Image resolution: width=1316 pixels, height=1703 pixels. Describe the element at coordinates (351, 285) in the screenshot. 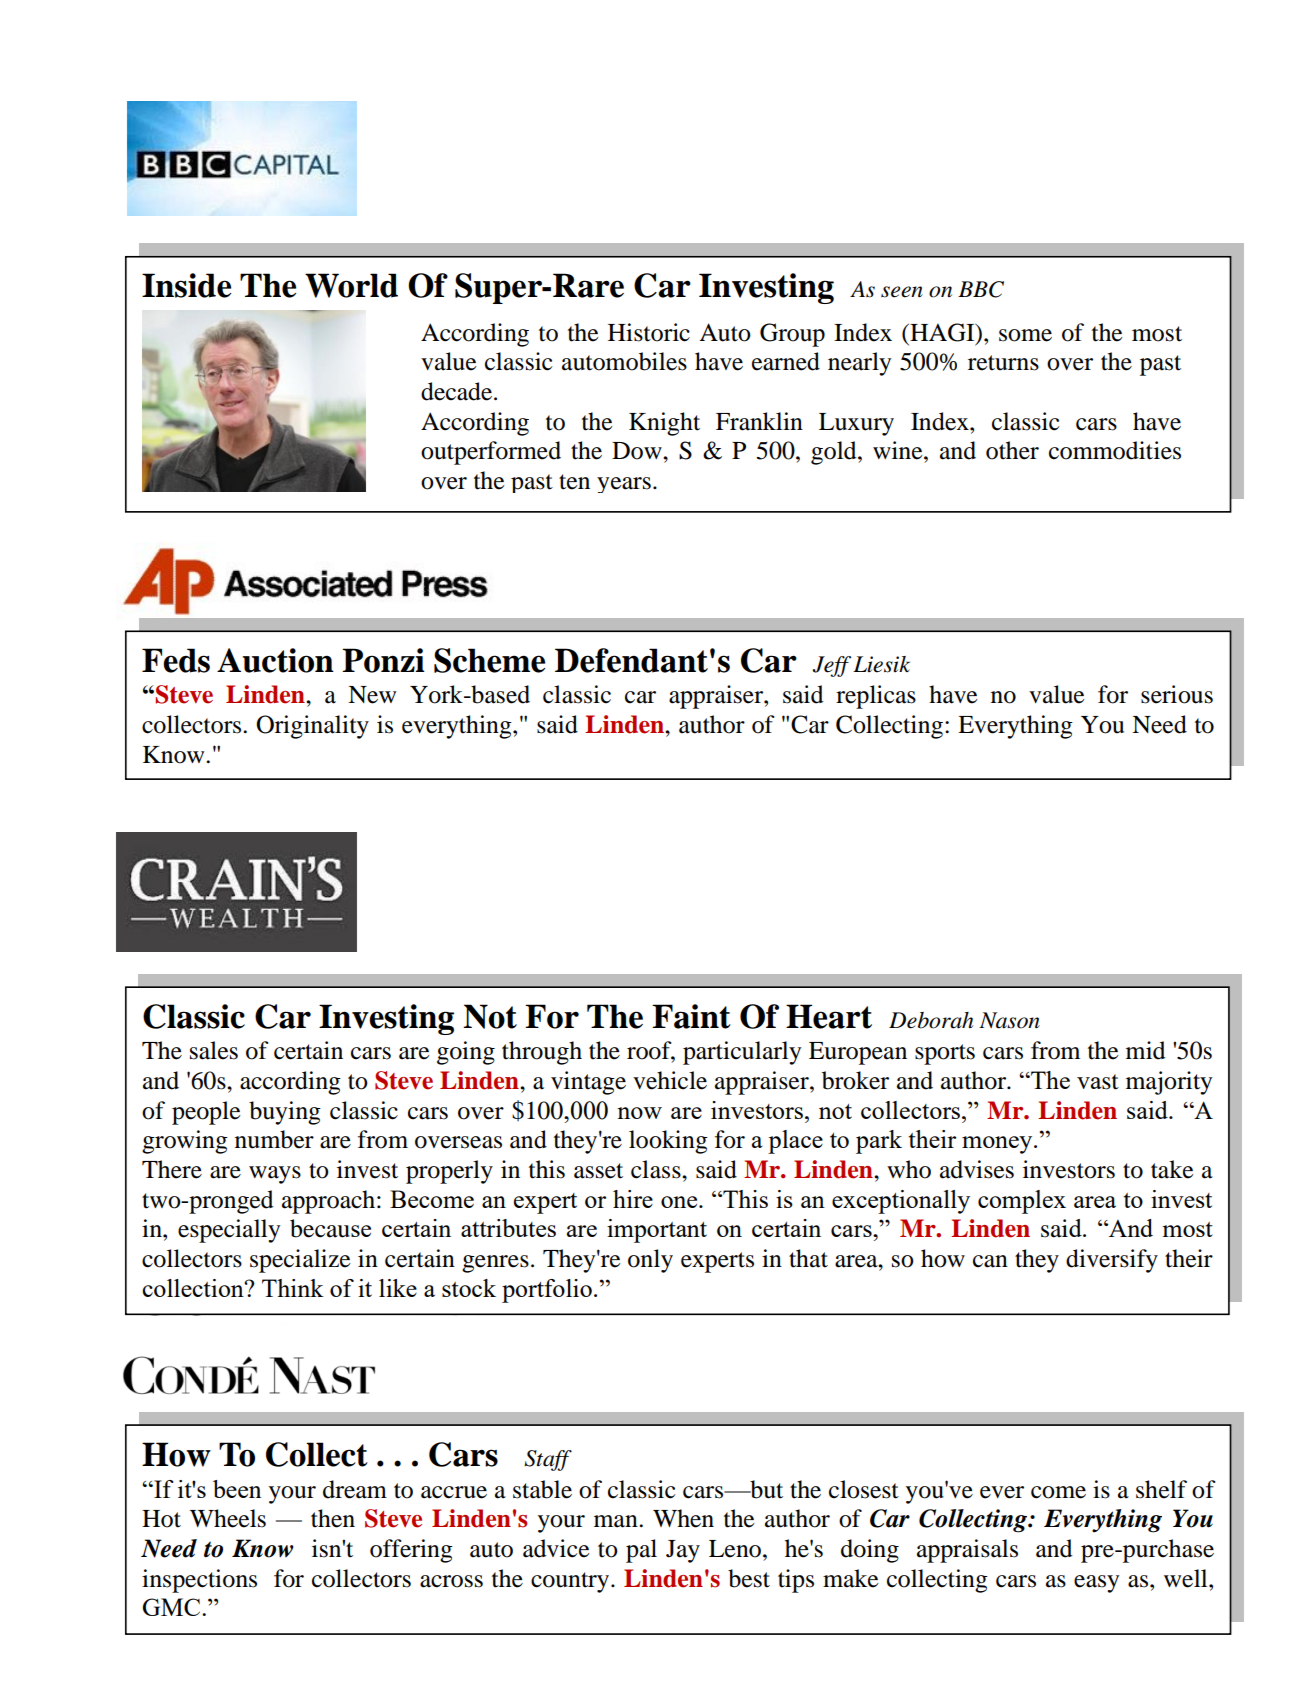

I see `World` at that location.
